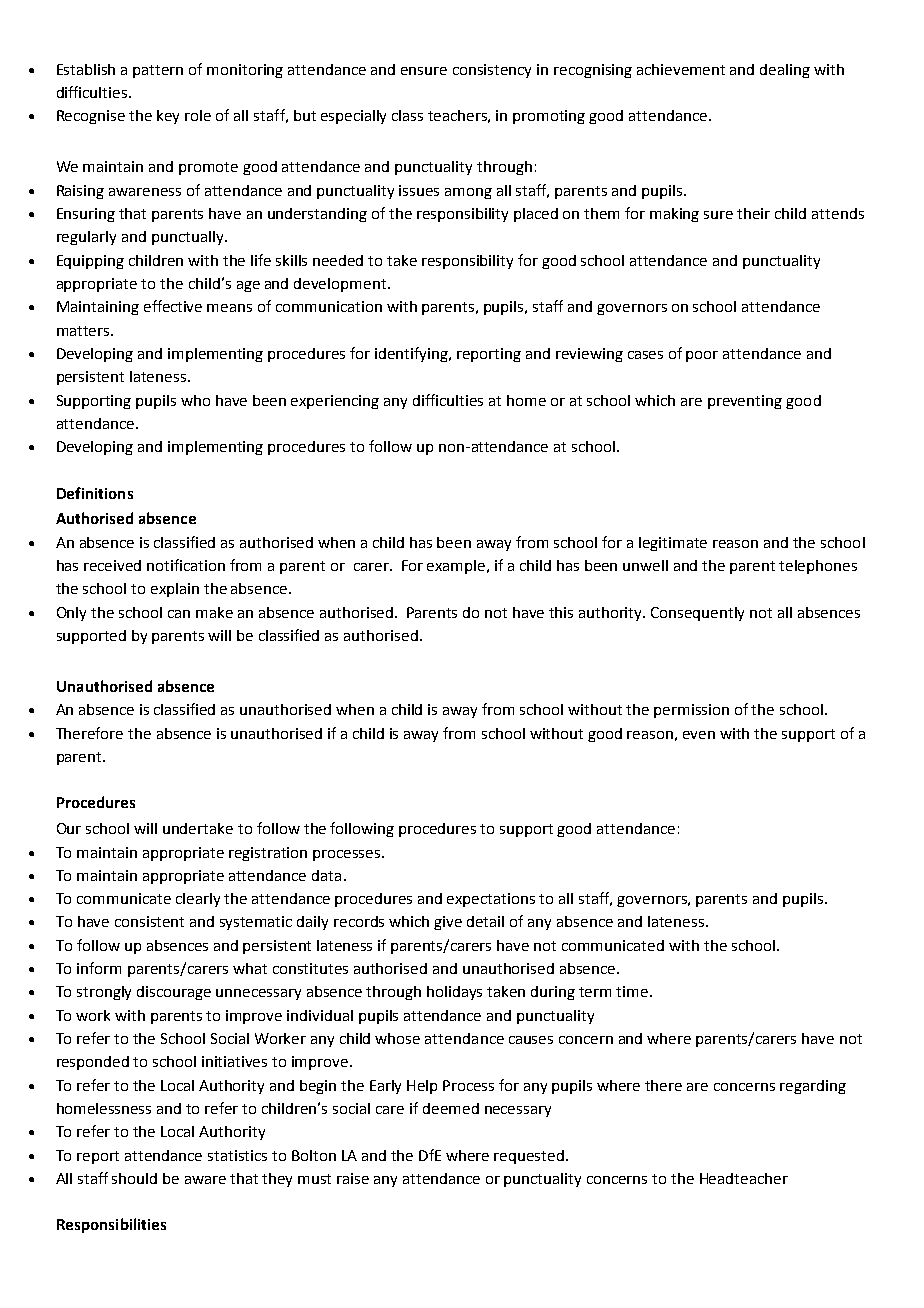 This screenshot has width=924, height=1308. I want to click on dealing, so click(785, 71).
